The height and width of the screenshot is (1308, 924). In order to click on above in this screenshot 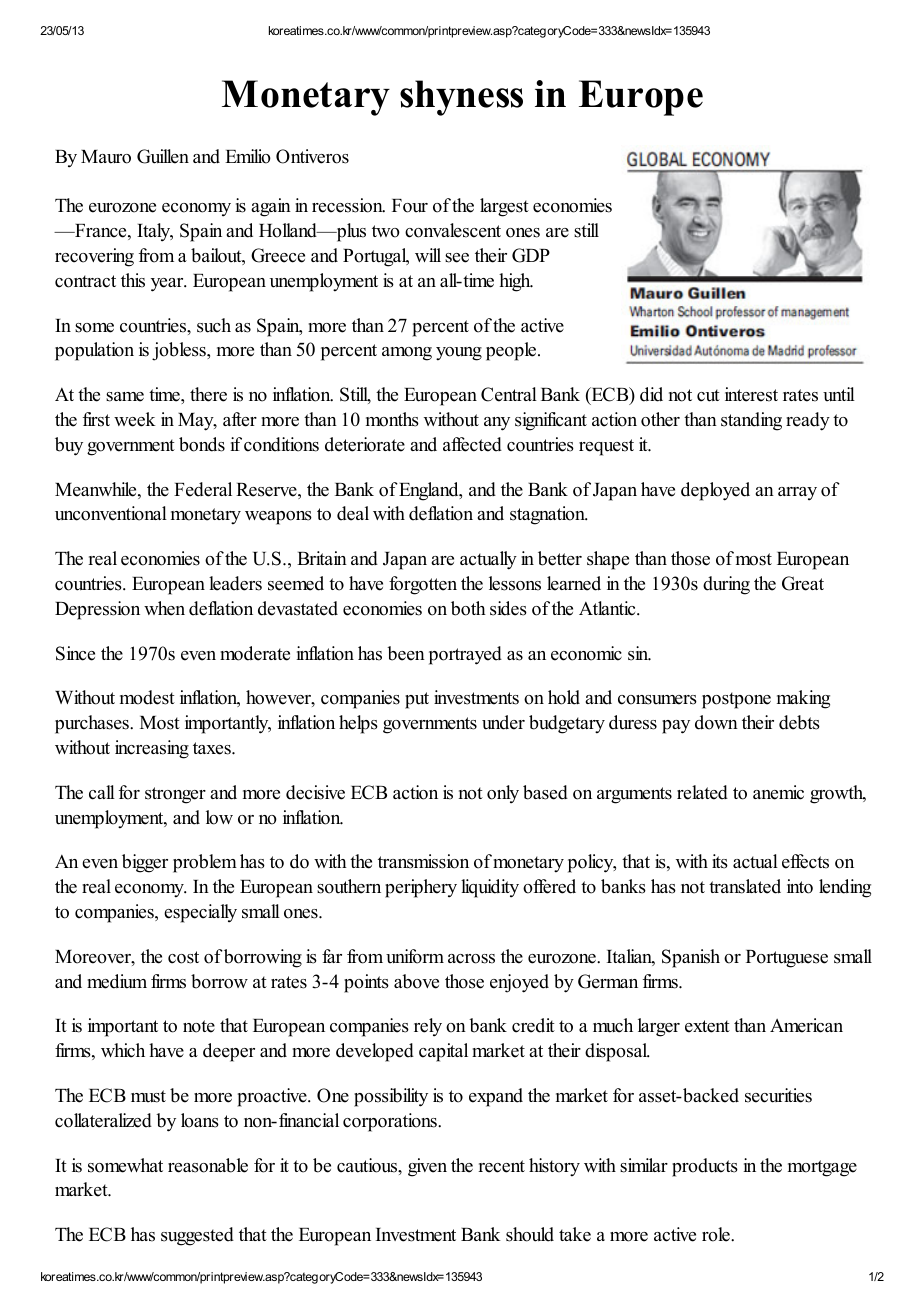, I will do `click(416, 981)`.
